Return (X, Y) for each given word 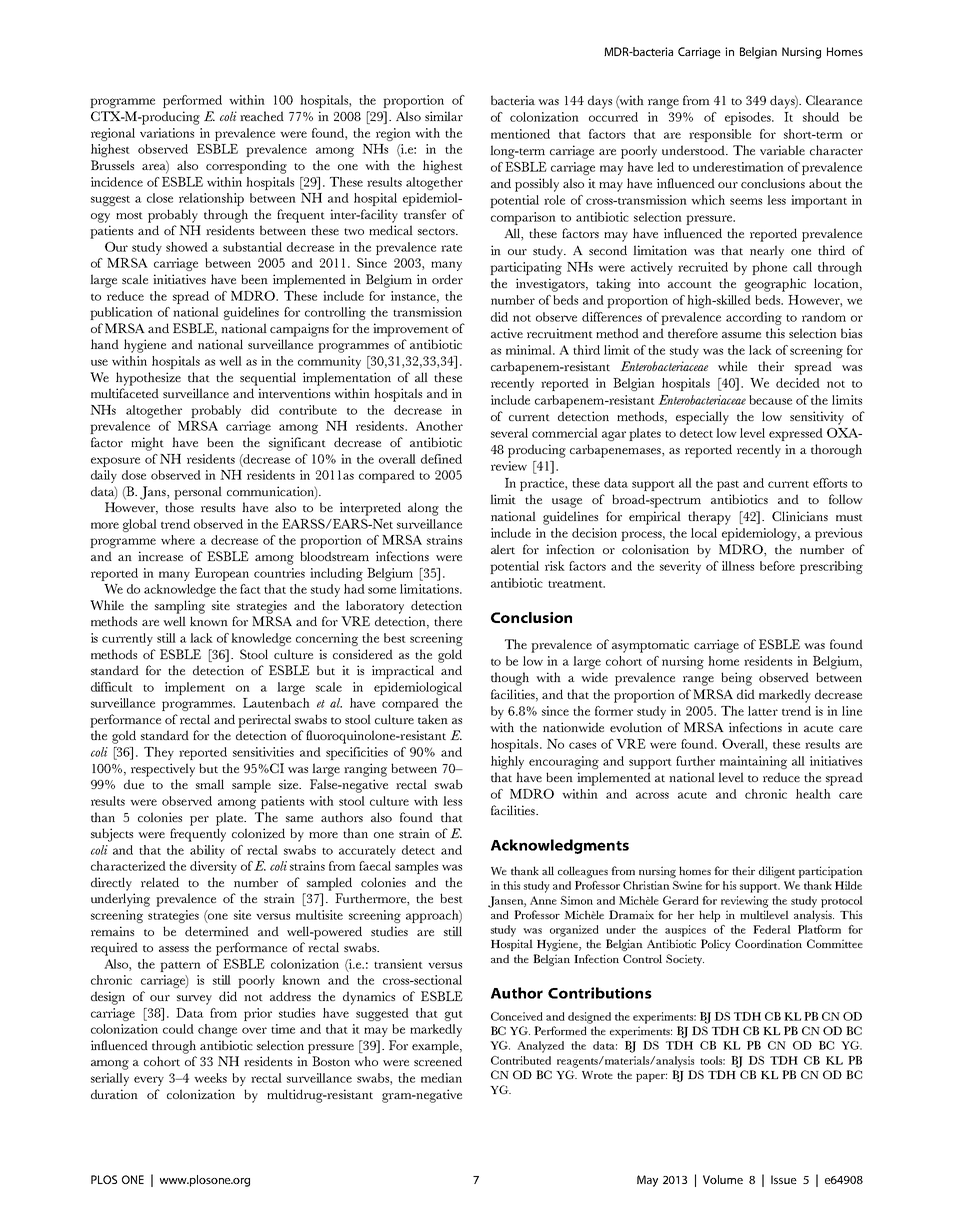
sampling (180, 607)
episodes (749, 118)
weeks (210, 1078)
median (441, 1078)
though (510, 679)
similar (444, 116)
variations (167, 133)
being (736, 679)
